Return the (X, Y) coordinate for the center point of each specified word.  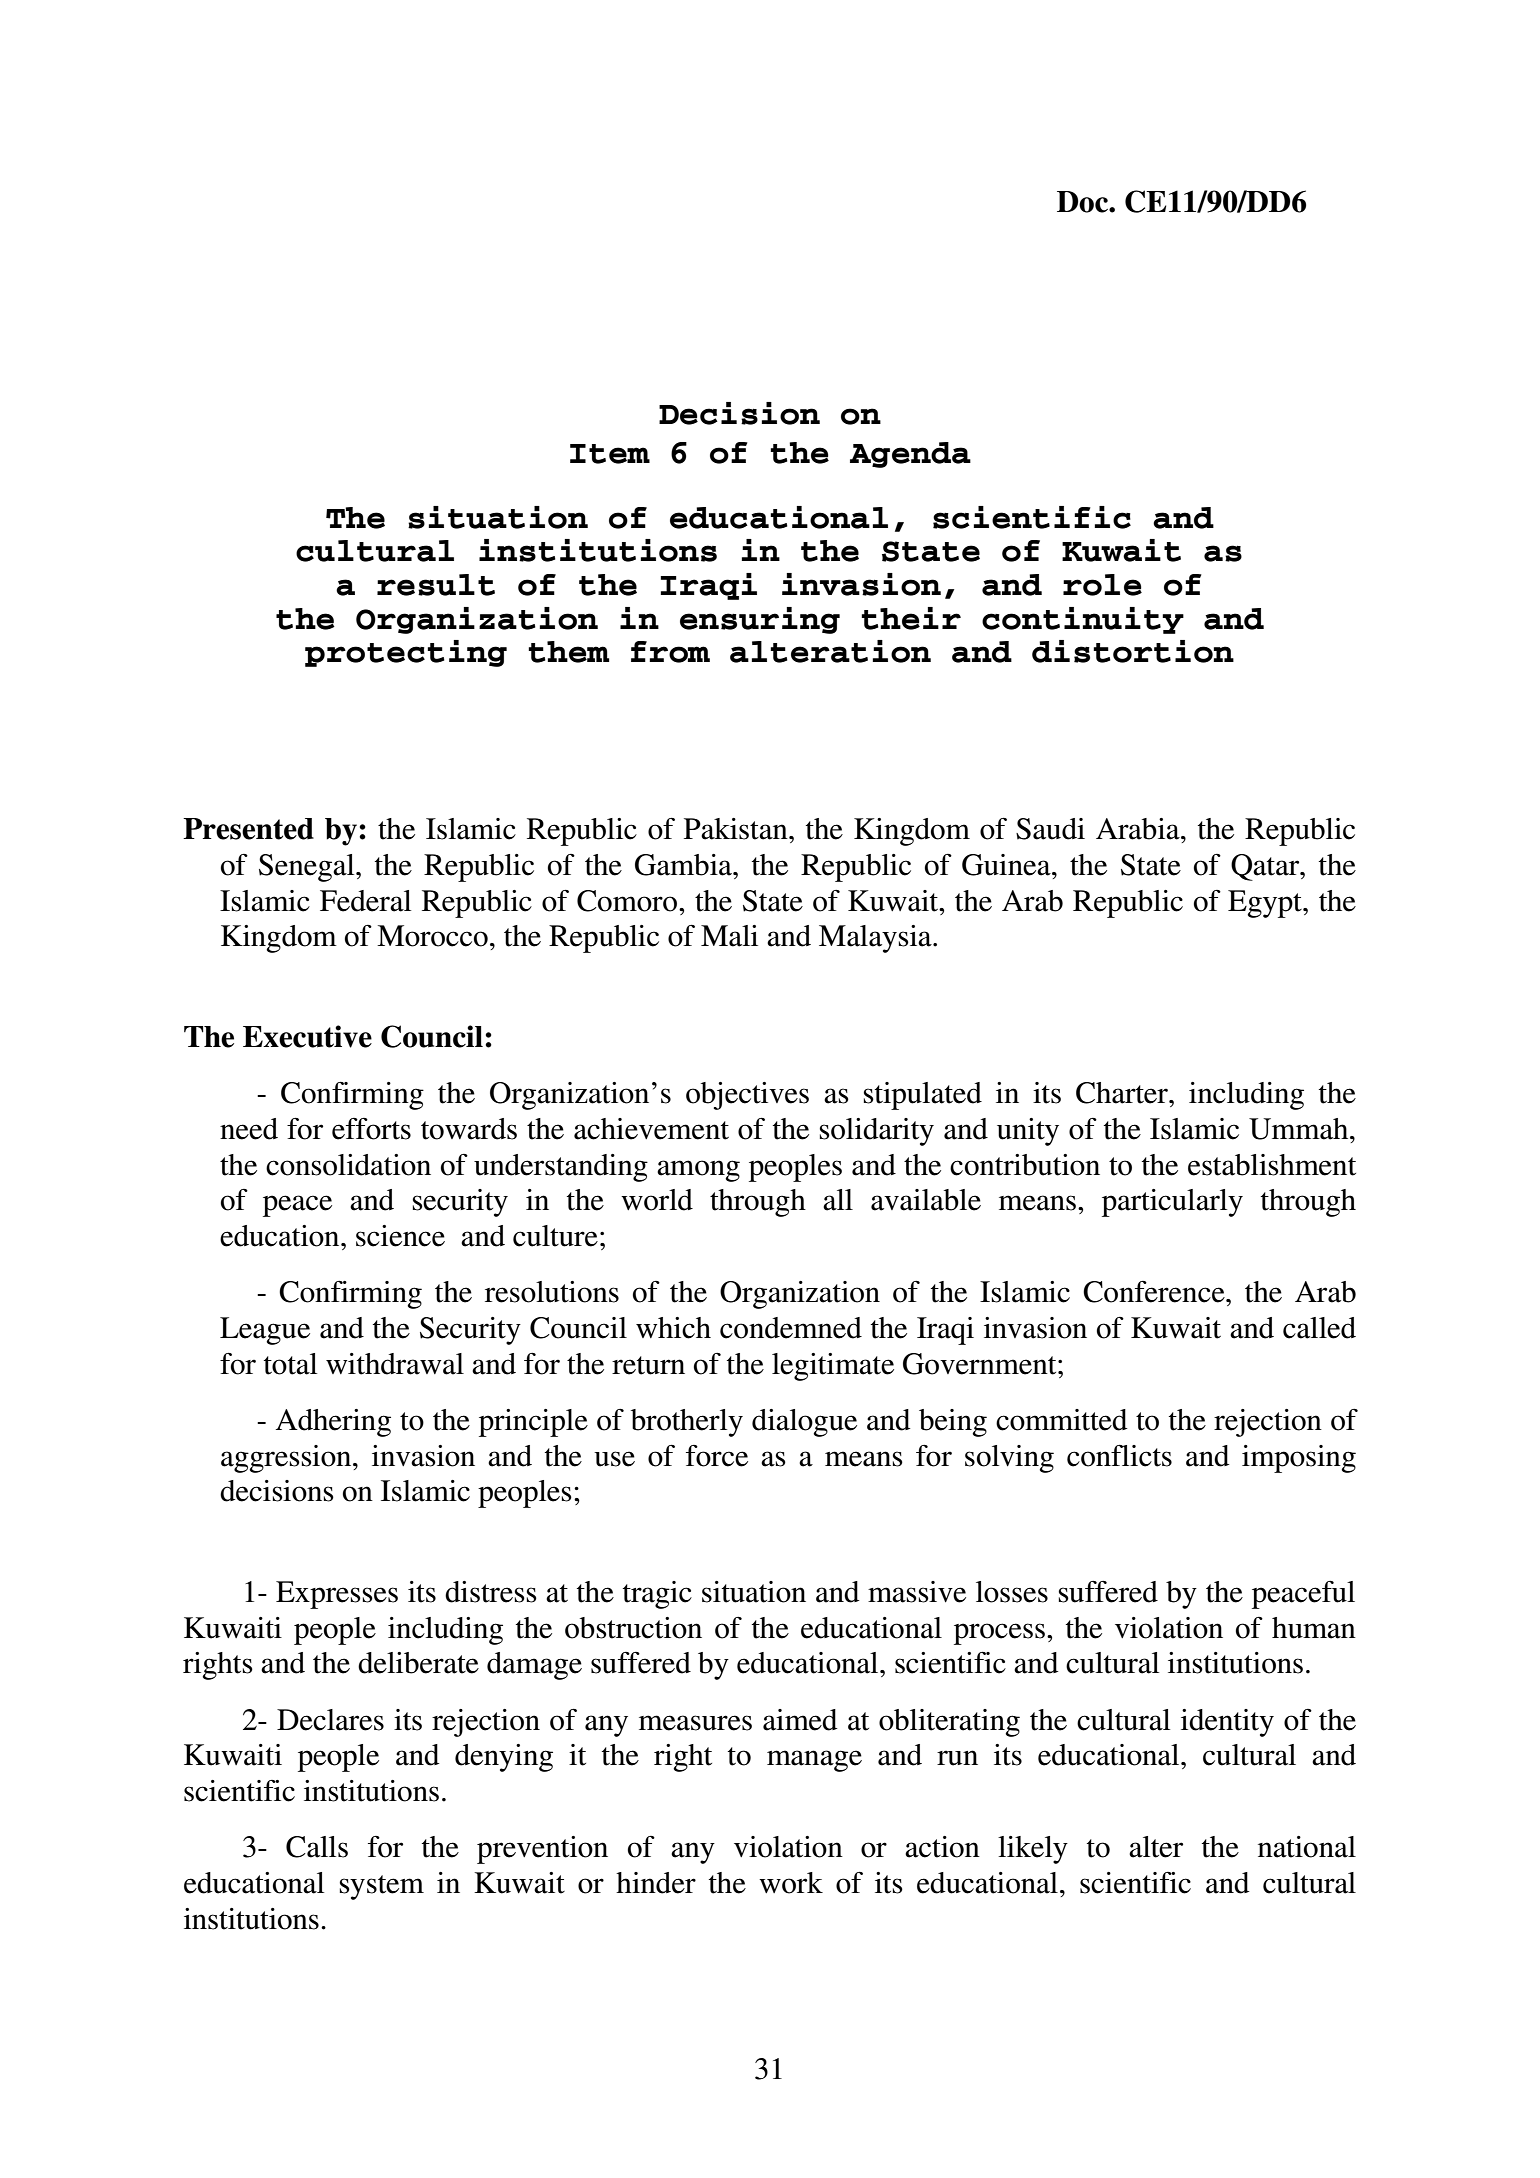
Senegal (308, 868)
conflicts (1119, 1456)
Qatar (1266, 867)
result (436, 585)
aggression (287, 1459)
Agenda (910, 455)
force (717, 1456)
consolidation (348, 1165)
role (1102, 585)
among (698, 1171)
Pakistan (737, 829)
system (382, 1887)
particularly (1172, 1203)
